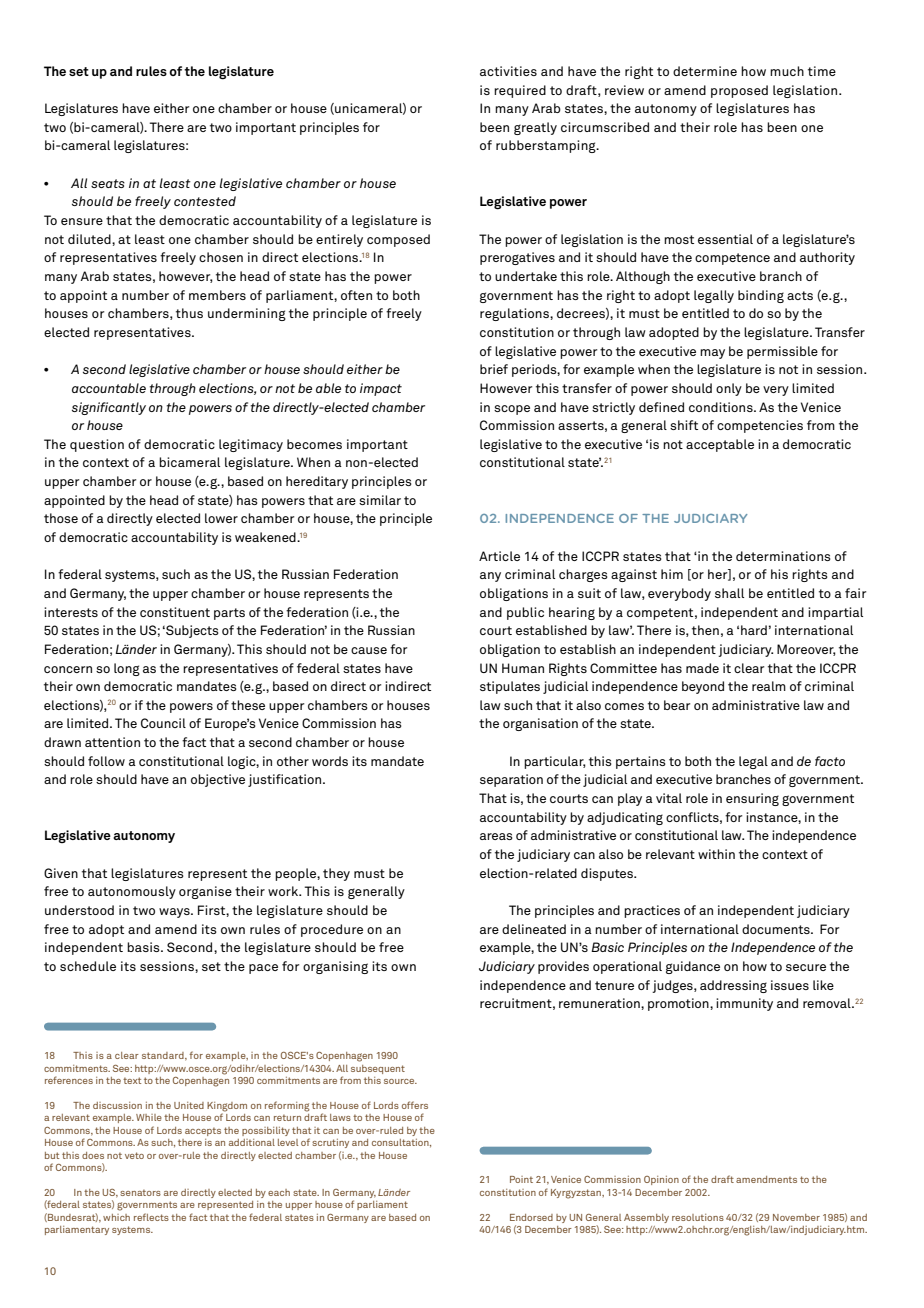  Describe the element at coordinates (494, 369) in the page. I see `brief` at that location.
